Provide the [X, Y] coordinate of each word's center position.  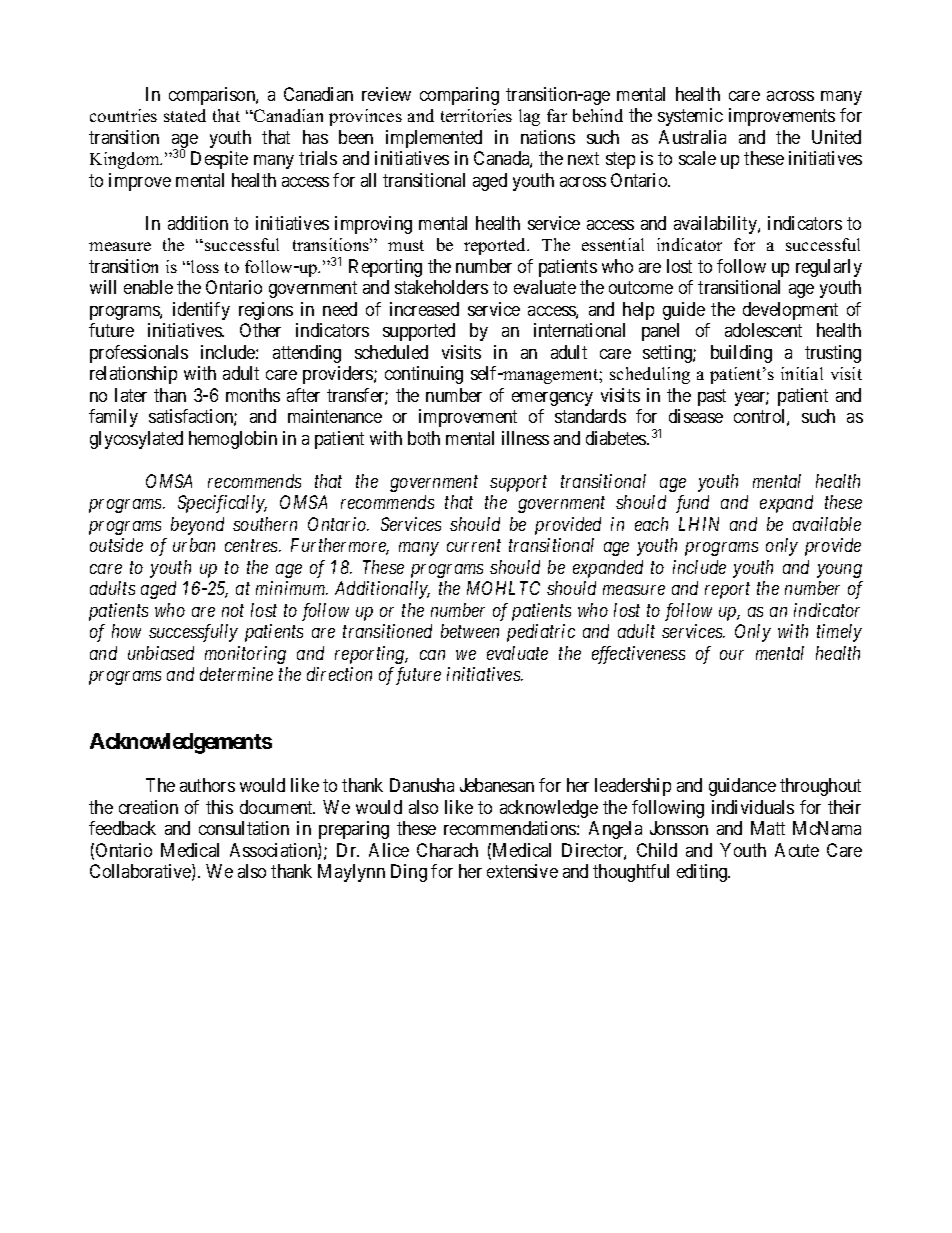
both [424, 438]
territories [476, 115]
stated [185, 115]
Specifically [222, 504]
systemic [690, 117]
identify [201, 311]
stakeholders [441, 287]
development [790, 311]
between [470, 631]
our [732, 655]
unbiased [161, 653]
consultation [244, 828]
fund [692, 504]
